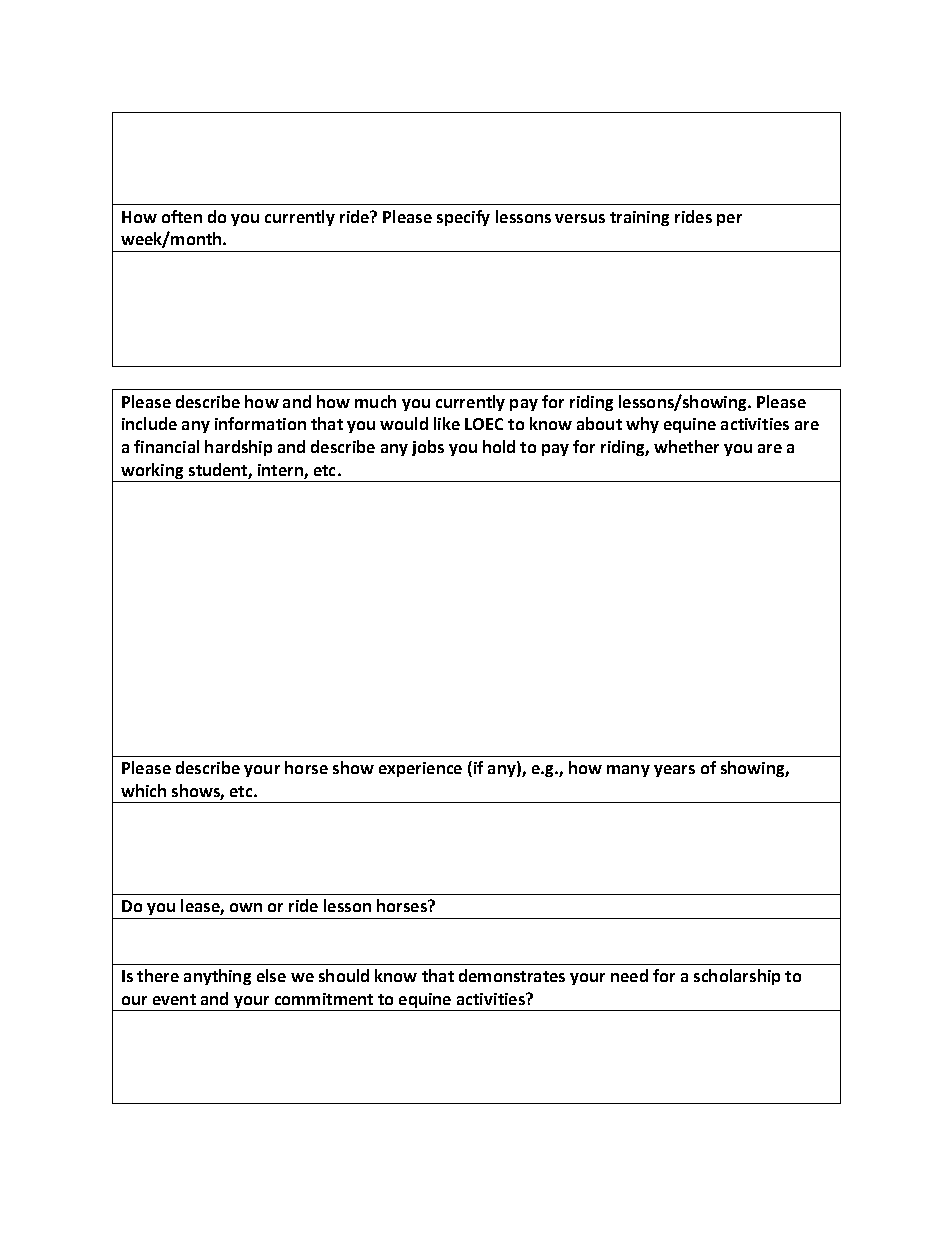 The height and width of the screenshot is (1233, 952). What do you see at coordinates (512, 975) in the screenshot?
I see `demonstrates` at bounding box center [512, 975].
